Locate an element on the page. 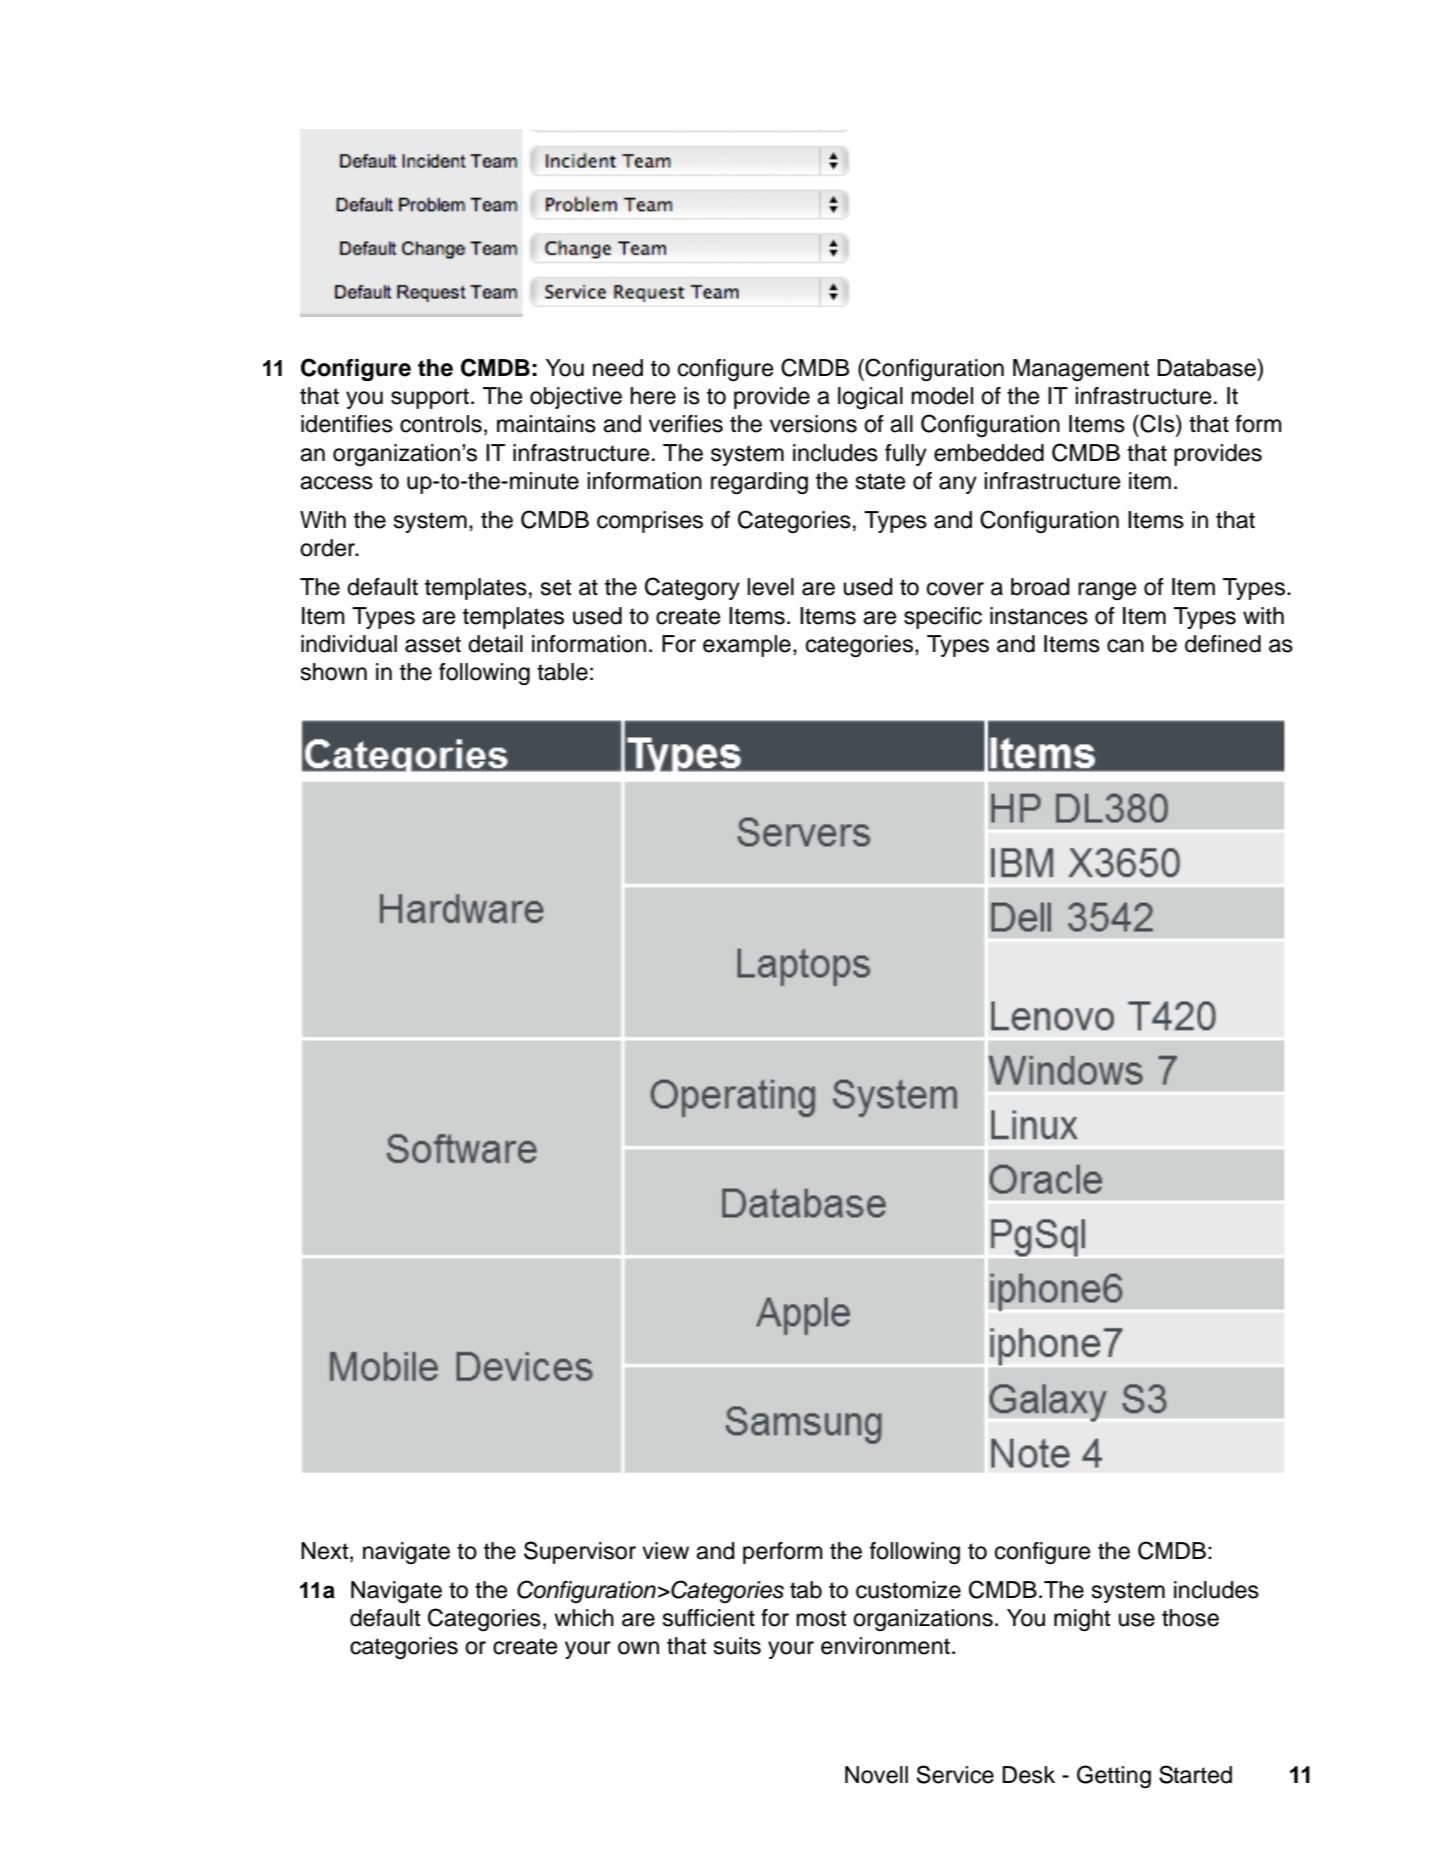 The image size is (1446, 1871). Supervisor is located at coordinates (580, 1552).
